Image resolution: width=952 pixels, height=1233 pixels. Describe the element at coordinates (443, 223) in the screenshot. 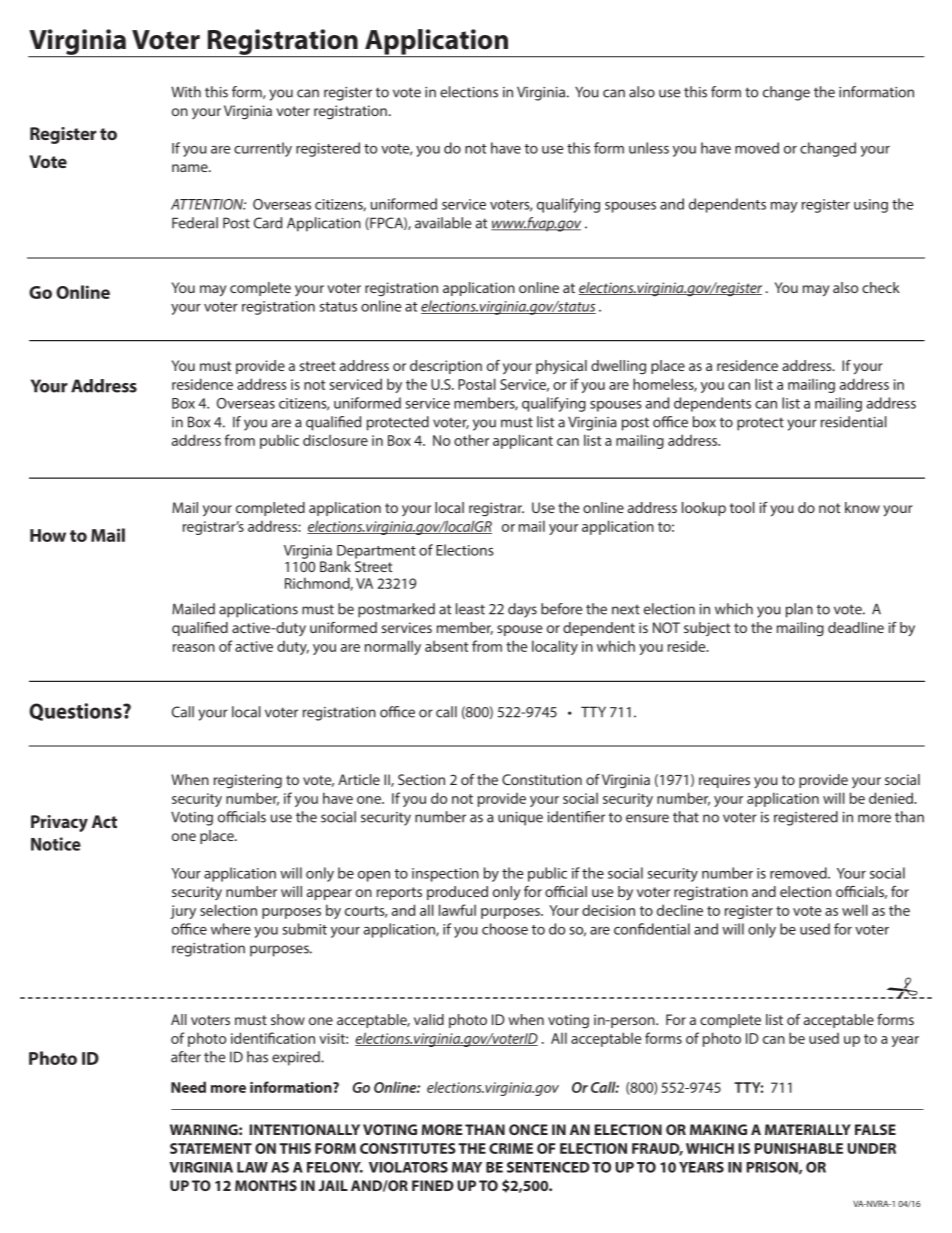

I see `available` at that location.
